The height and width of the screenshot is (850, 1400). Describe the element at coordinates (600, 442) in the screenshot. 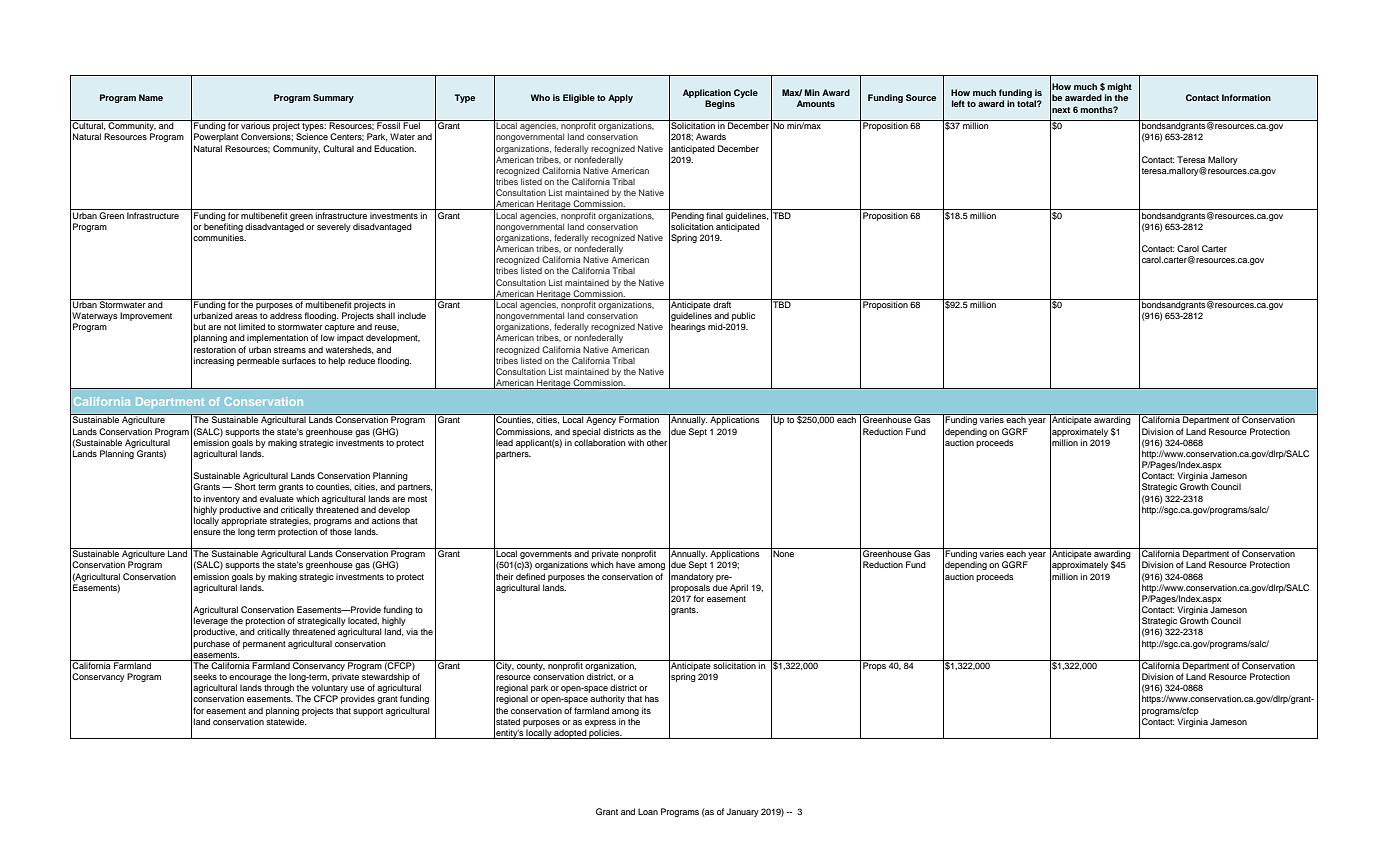

I see `collaboration` at that location.
